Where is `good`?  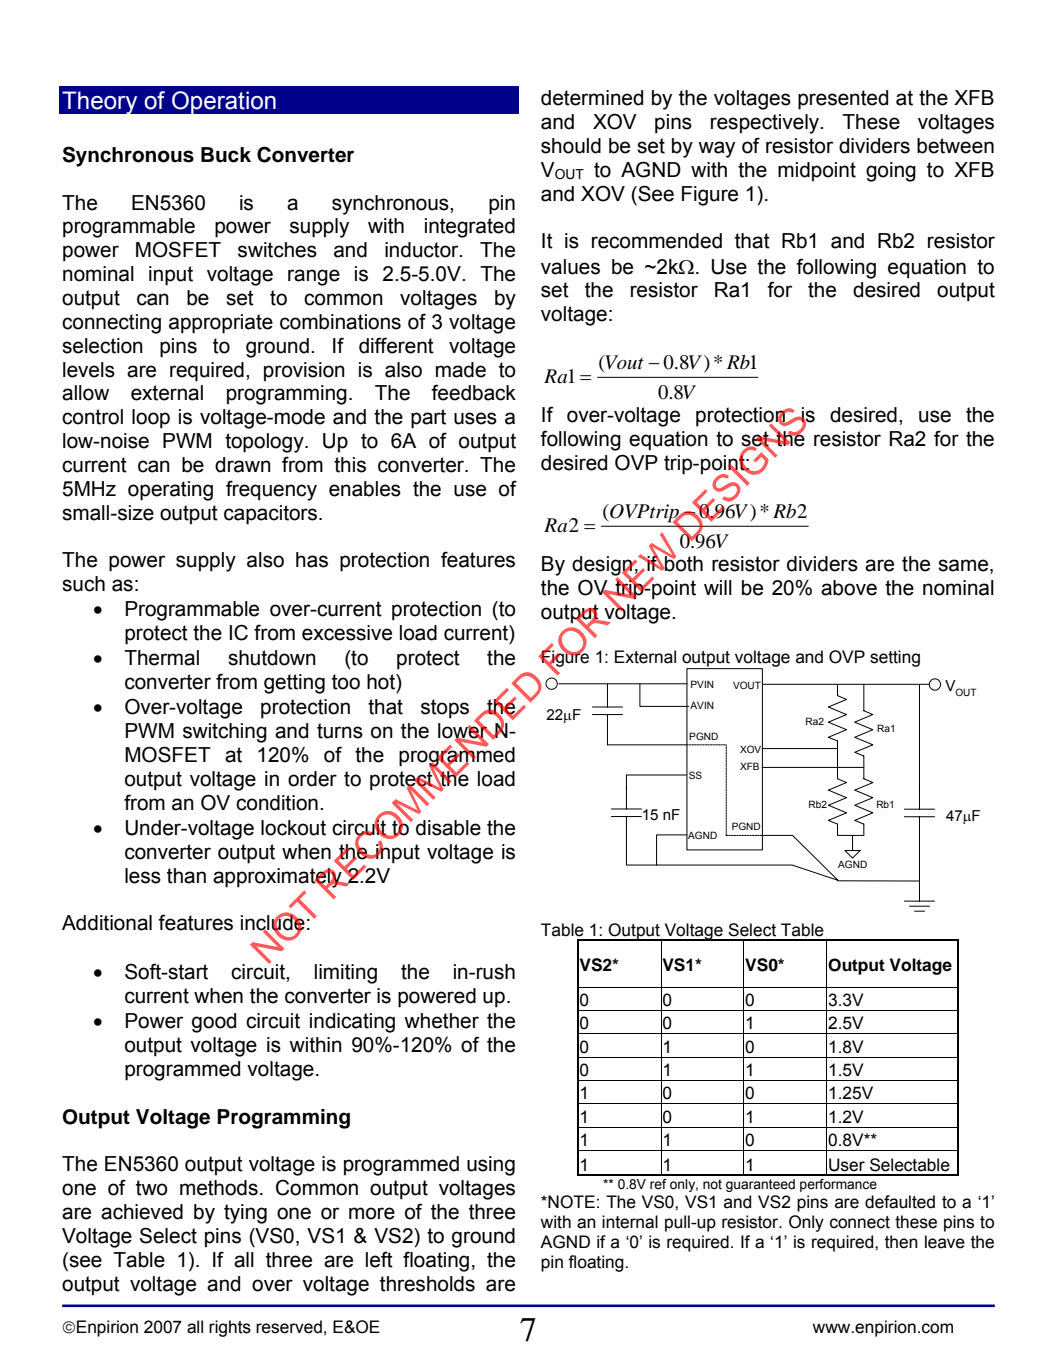 good is located at coordinates (214, 1023).
